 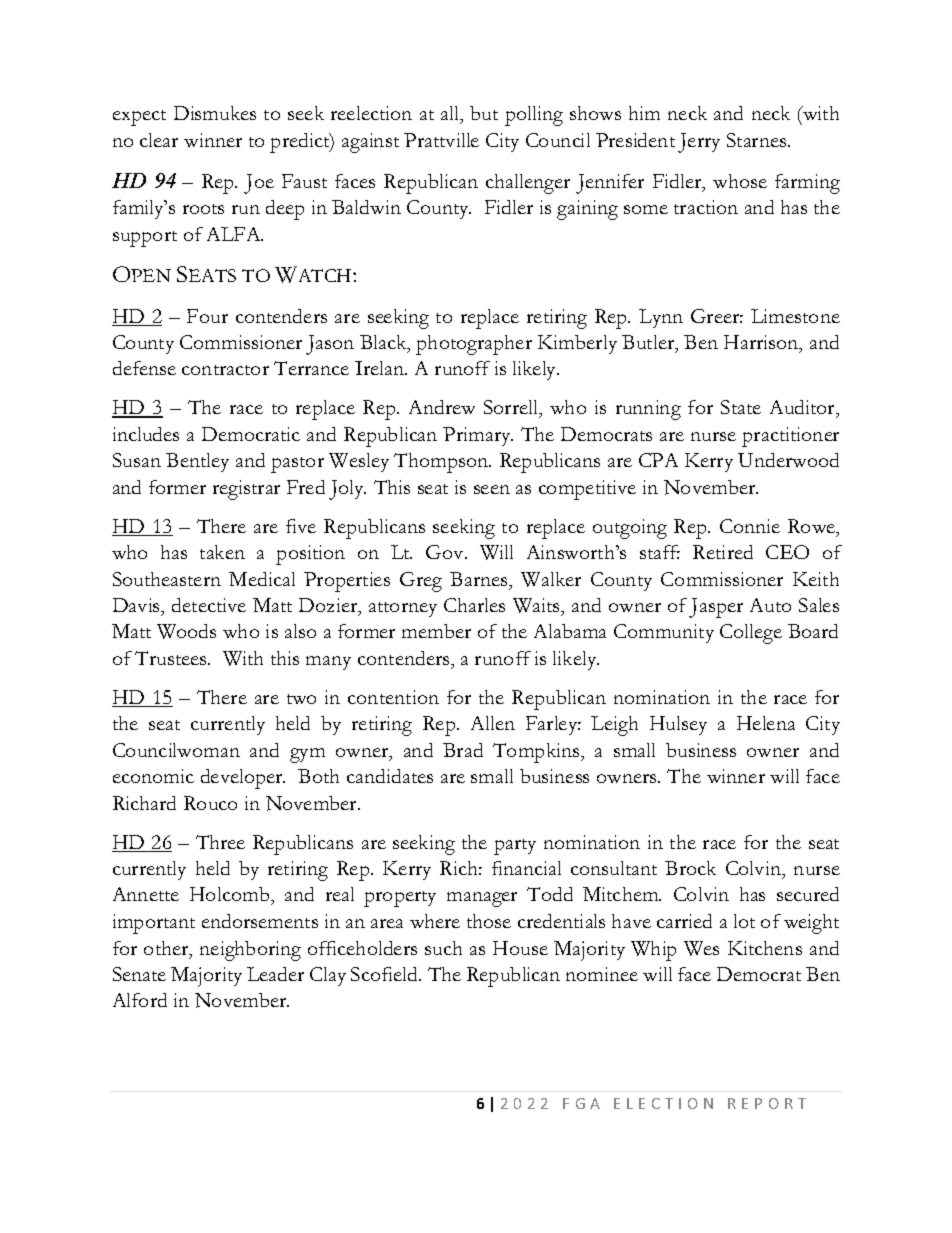 I want to click on Jerry, so click(x=699, y=143).
